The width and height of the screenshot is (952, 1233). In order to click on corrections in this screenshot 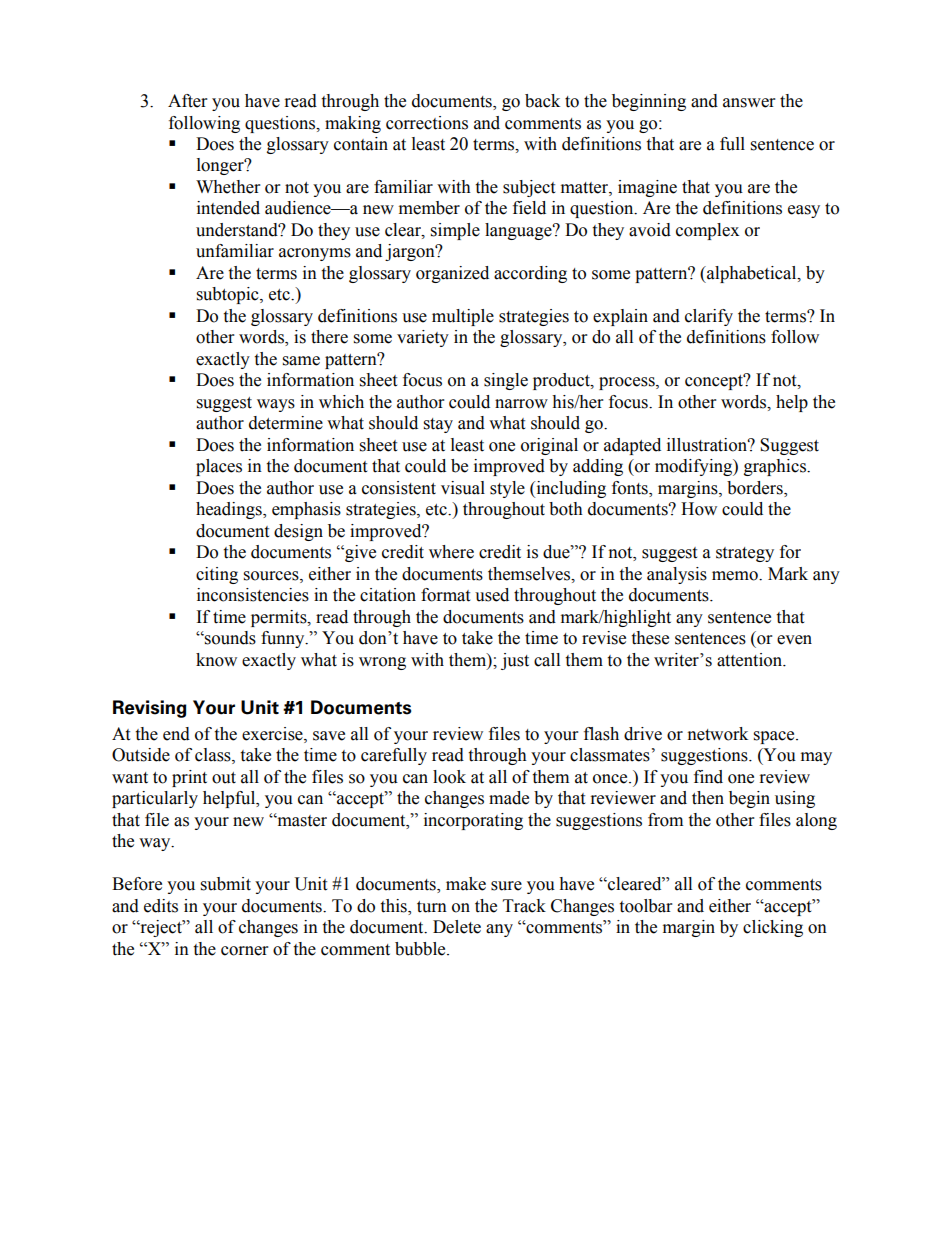, I will do `click(427, 123)`.
